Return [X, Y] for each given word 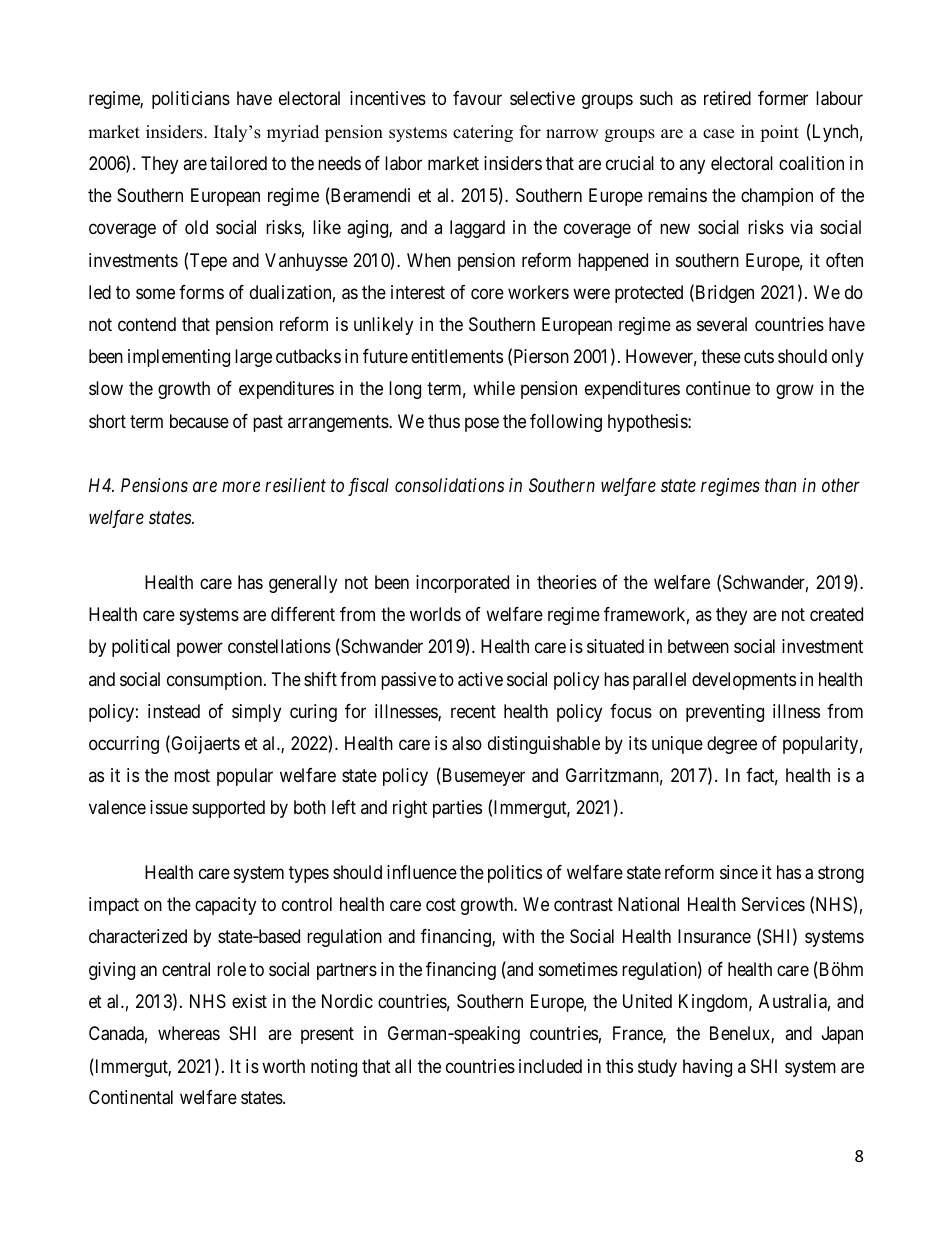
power [200, 650]
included [550, 1066]
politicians [191, 100]
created [836, 614]
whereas [189, 1033]
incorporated [462, 584]
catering [483, 133]
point [779, 133]
